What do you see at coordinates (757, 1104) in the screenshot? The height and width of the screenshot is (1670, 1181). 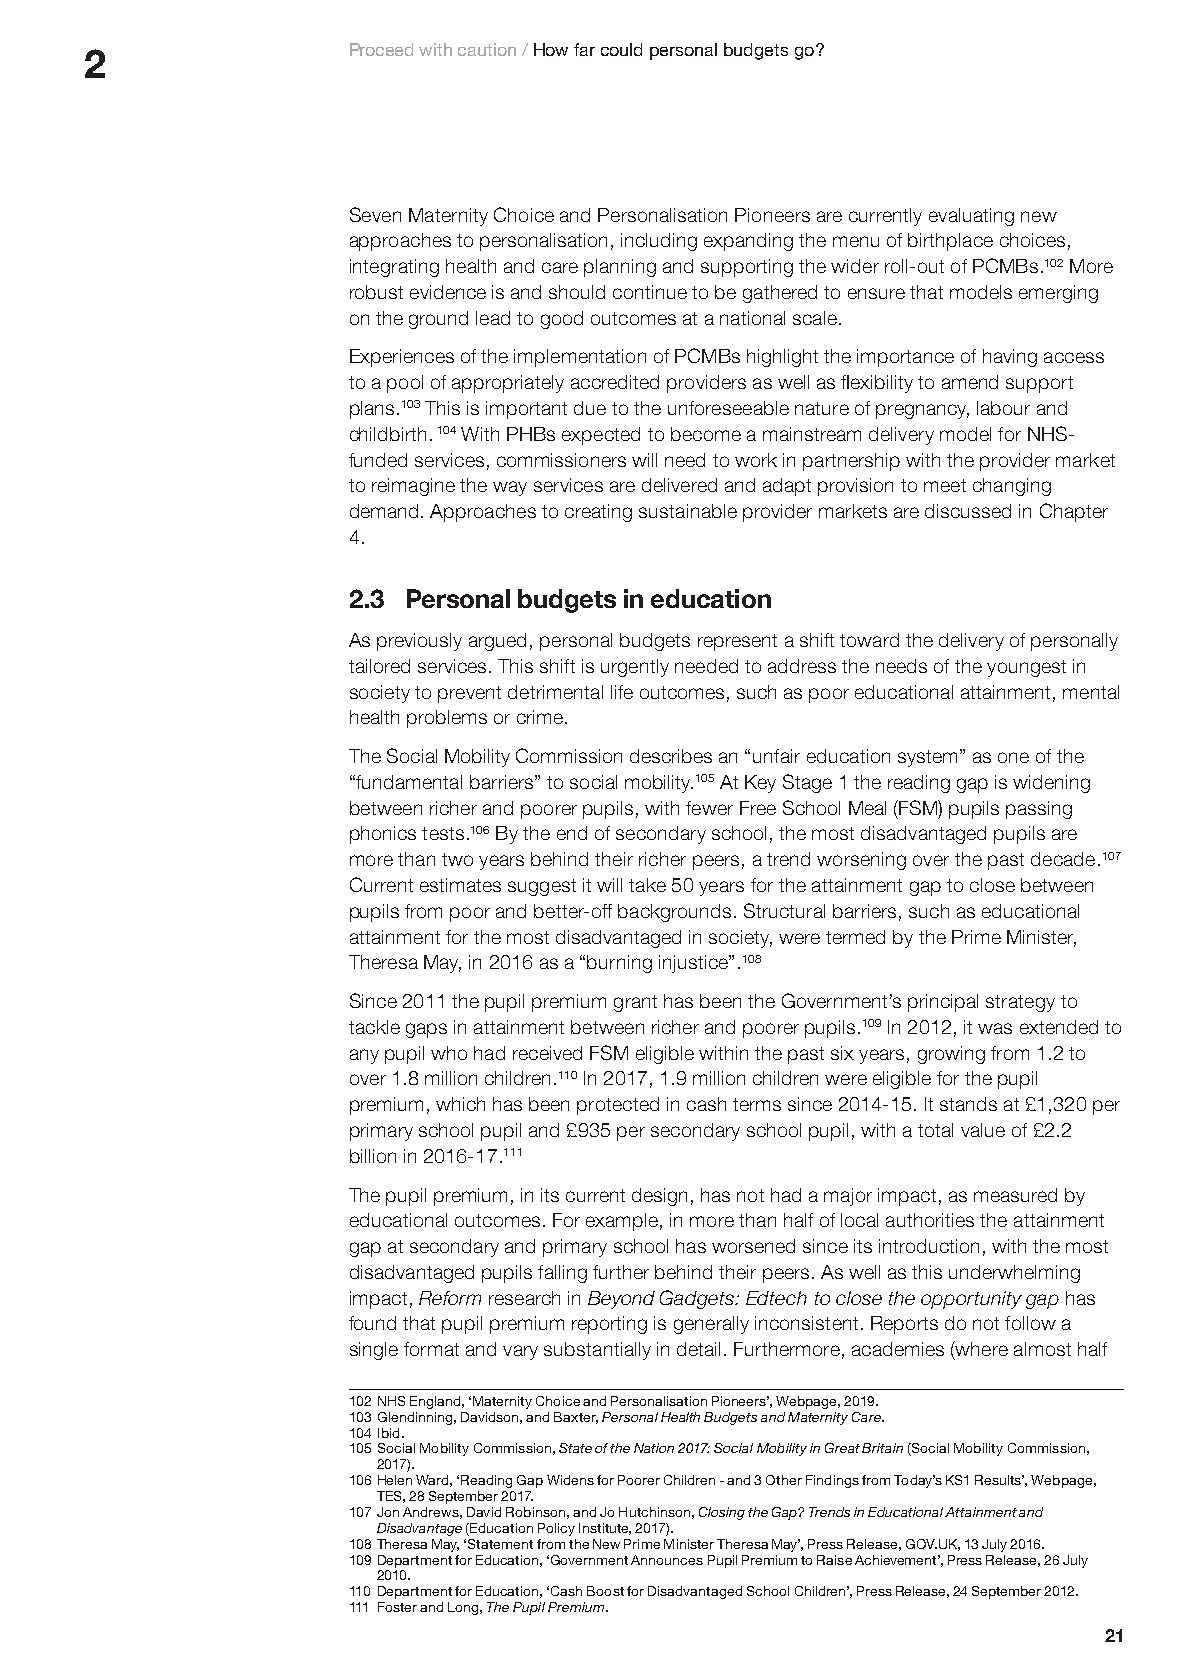 I see `terms` at bounding box center [757, 1104].
